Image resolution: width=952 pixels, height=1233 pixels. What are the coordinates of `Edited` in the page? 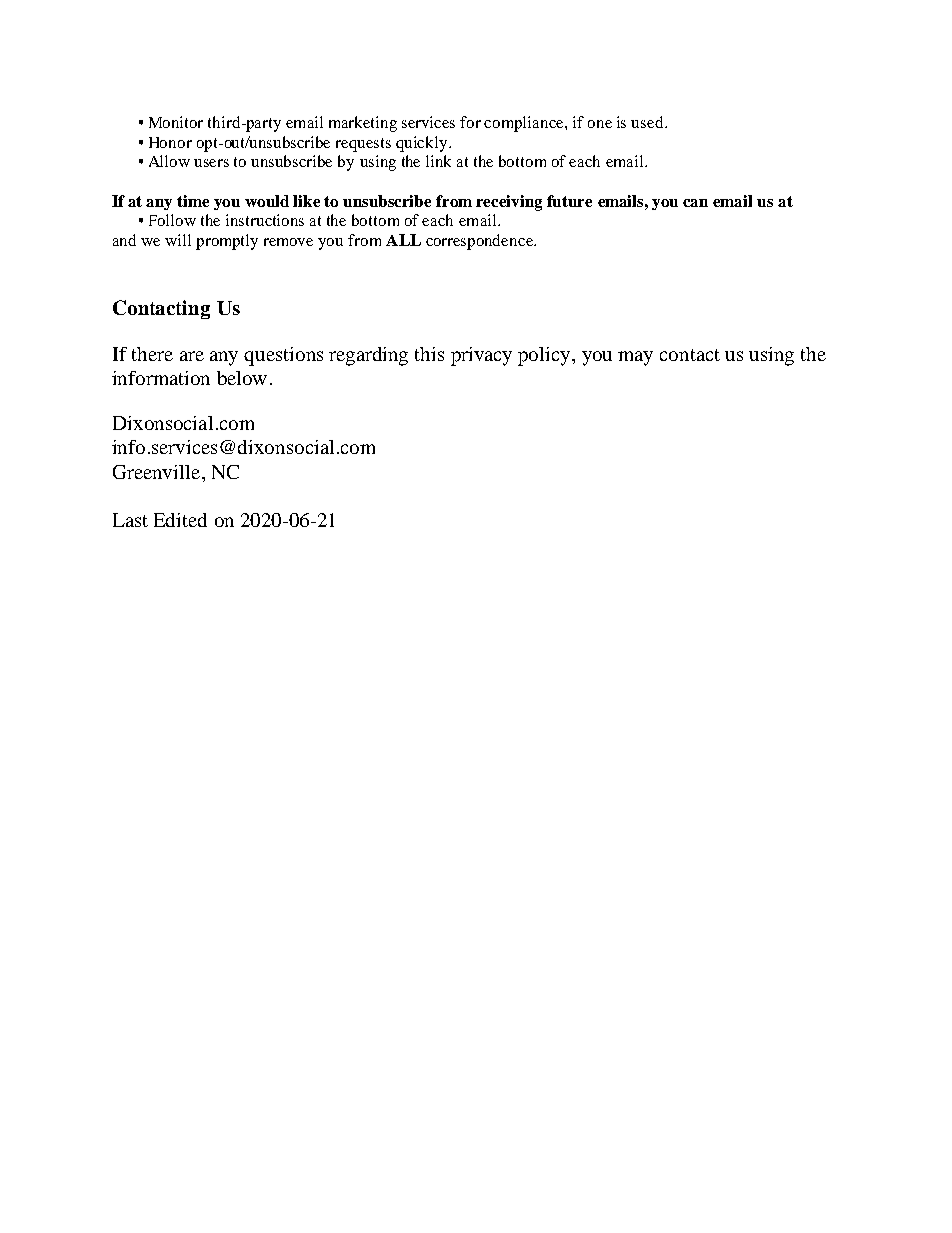 It's located at (180, 520).
